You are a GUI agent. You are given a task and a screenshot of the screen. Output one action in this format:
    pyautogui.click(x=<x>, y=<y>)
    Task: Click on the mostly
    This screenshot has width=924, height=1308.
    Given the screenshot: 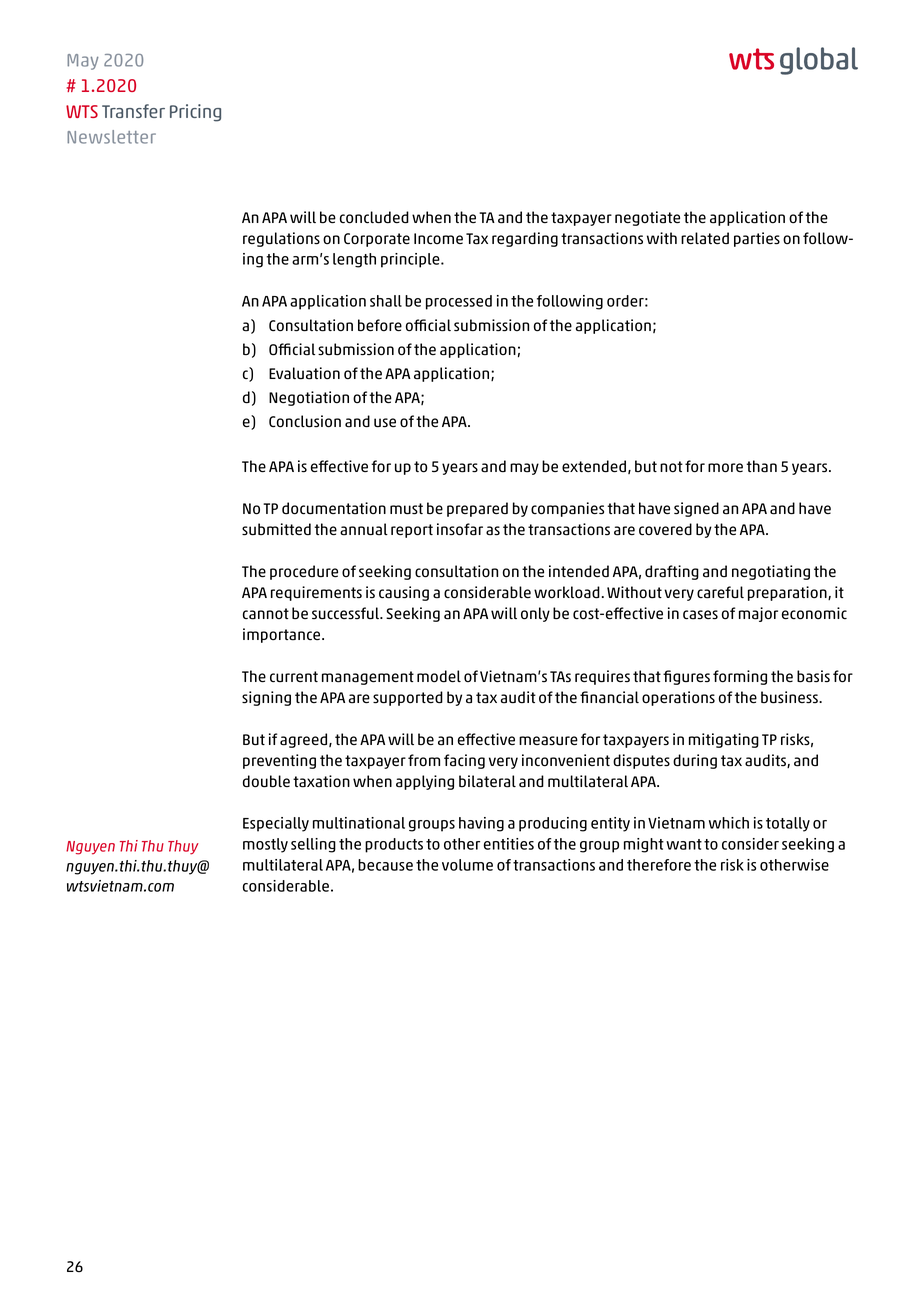 What is the action you would take?
    pyautogui.click(x=265, y=845)
